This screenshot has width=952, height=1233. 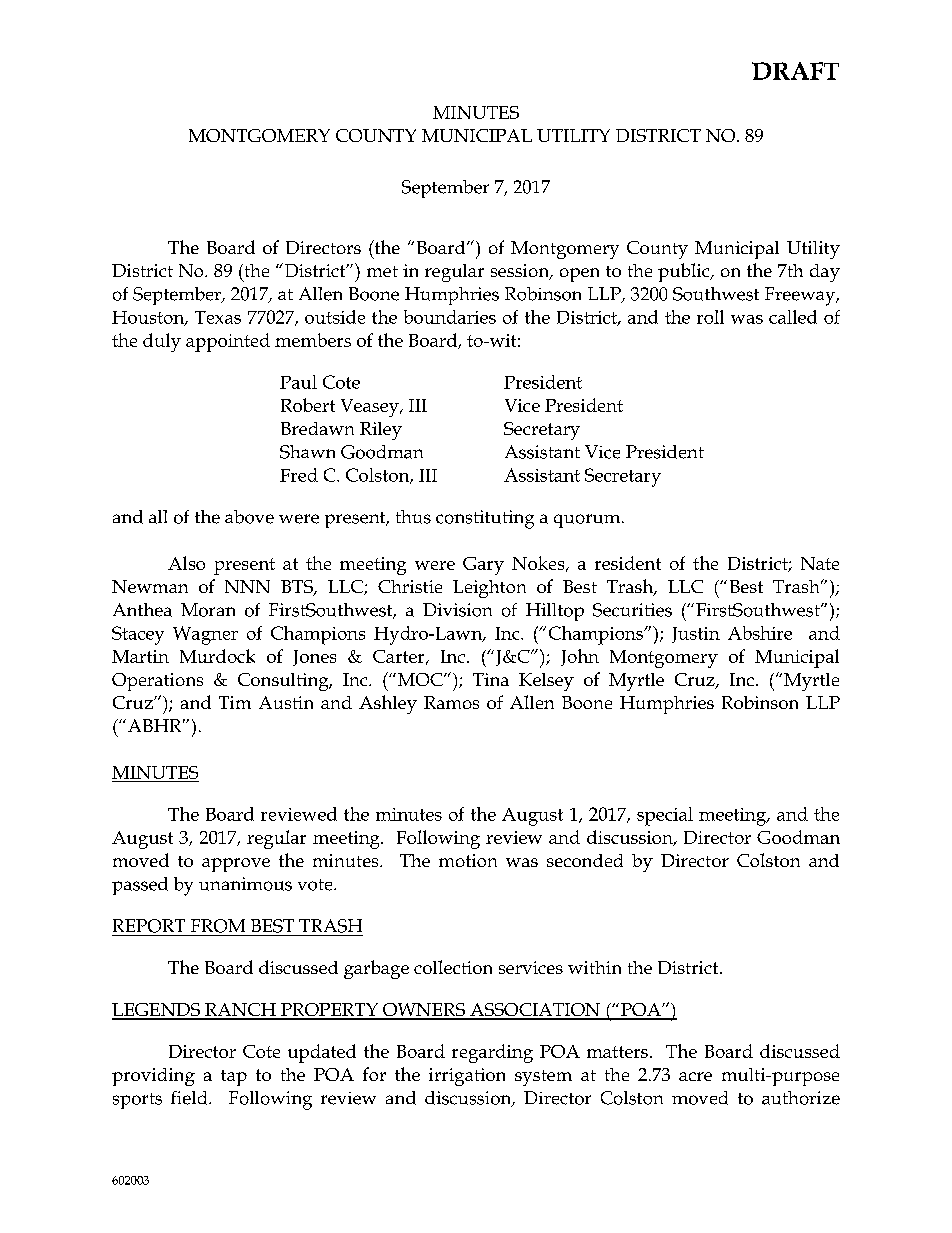 I want to click on DRAFT, so click(x=795, y=71).
